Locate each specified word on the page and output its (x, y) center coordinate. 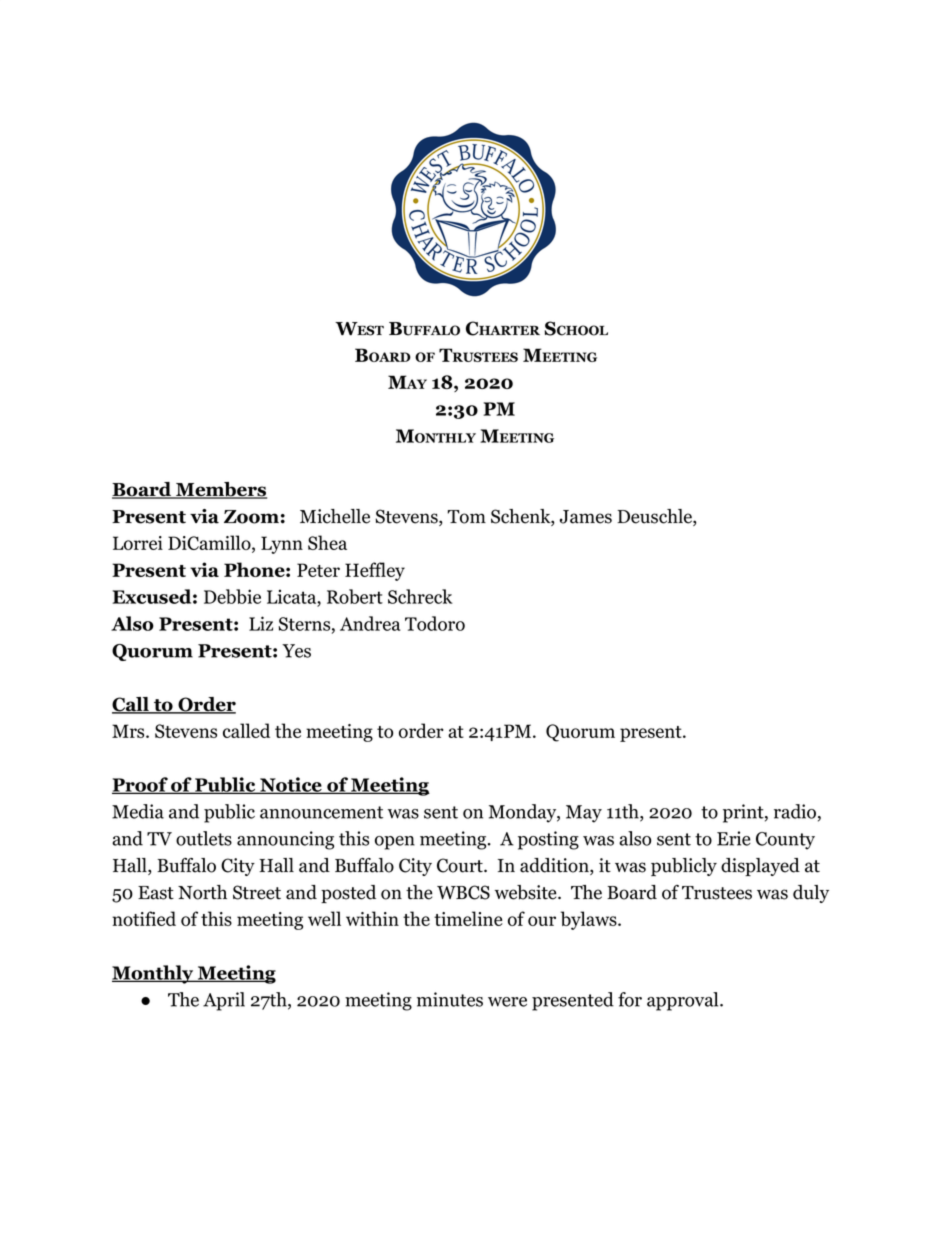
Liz (261, 623)
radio (795, 811)
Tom (467, 517)
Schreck (420, 596)
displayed (760, 867)
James (586, 517)
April (224, 1001)
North (202, 892)
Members (220, 490)
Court (461, 865)
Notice (291, 785)
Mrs (129, 731)
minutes (450, 999)
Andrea (370, 623)
